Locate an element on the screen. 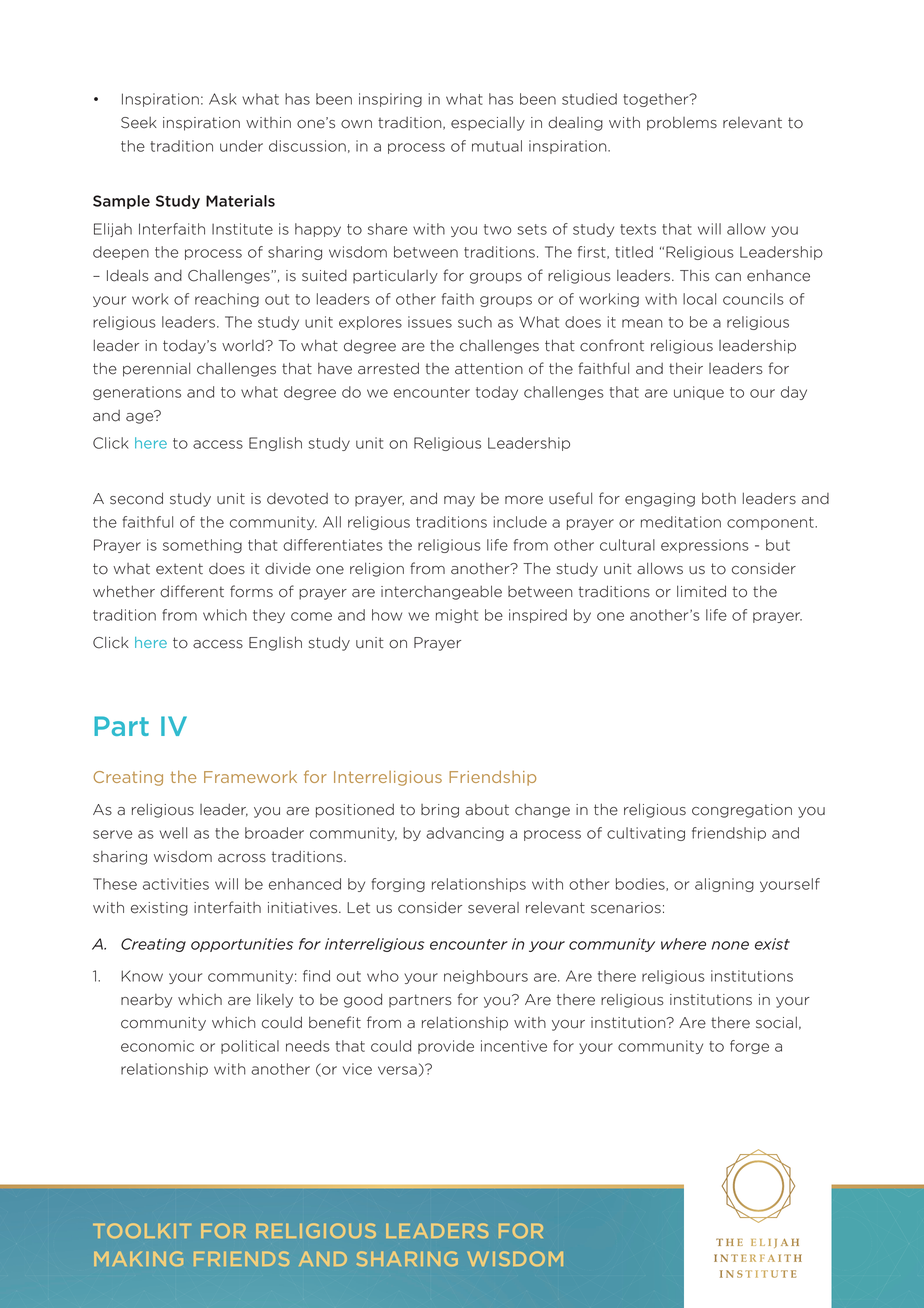 The width and height of the screenshot is (924, 1308). TOOLKIT is located at coordinates (142, 1230).
